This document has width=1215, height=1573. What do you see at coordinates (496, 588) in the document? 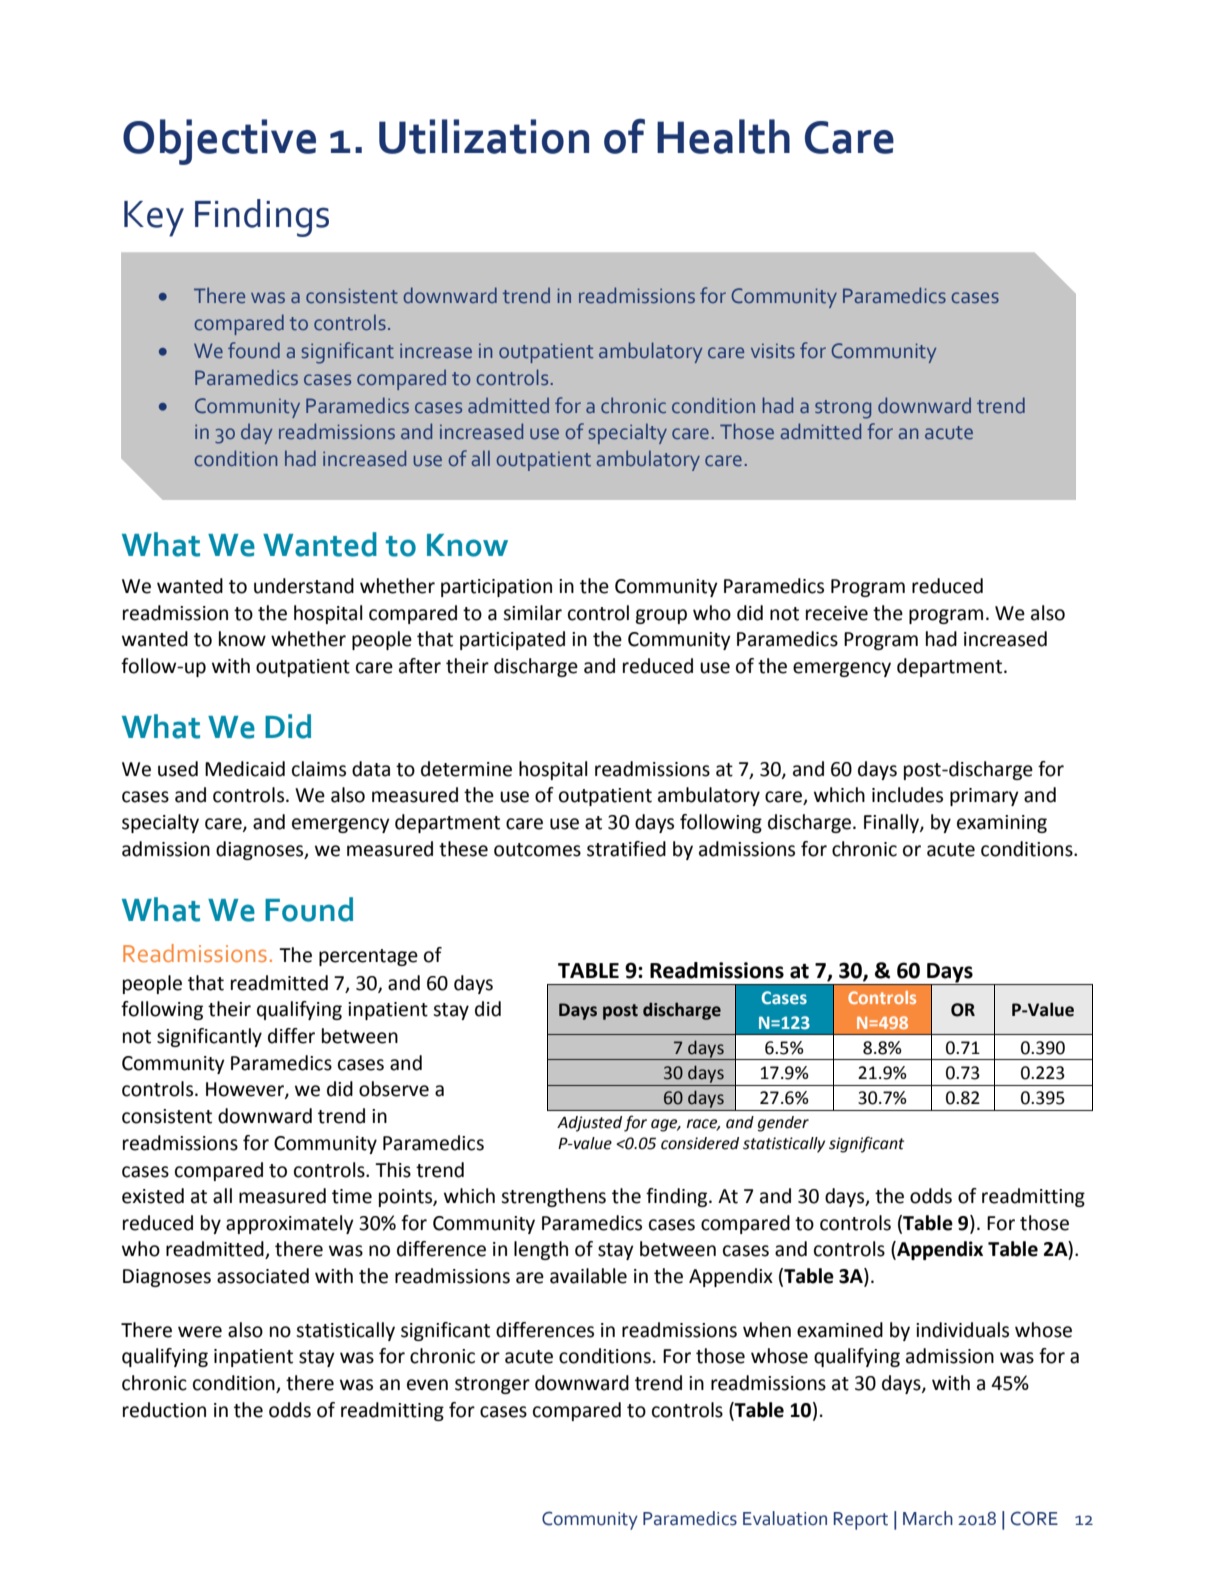
I see `participation` at bounding box center [496, 588].
